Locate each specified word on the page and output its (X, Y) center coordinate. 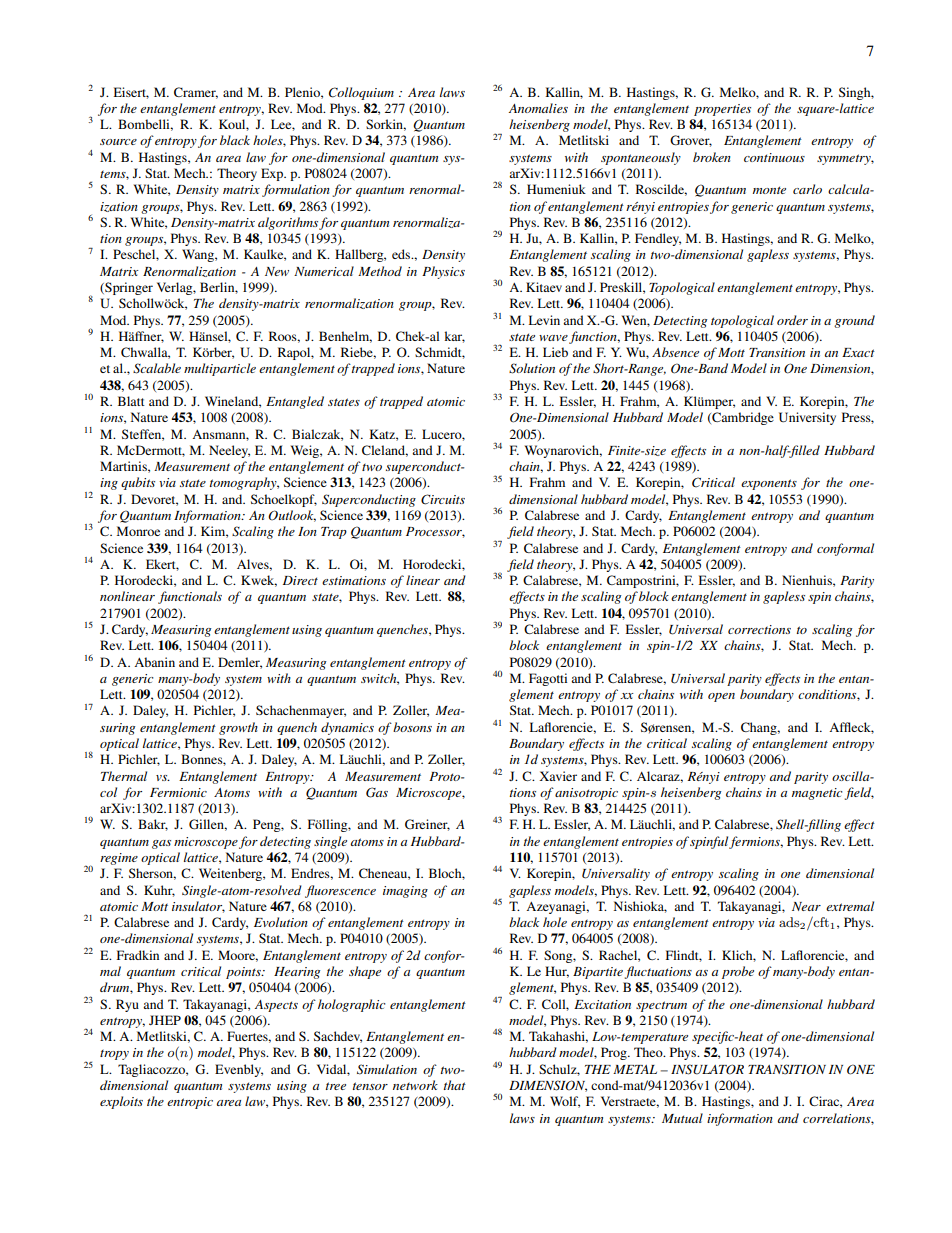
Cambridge (742, 418)
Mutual (682, 1118)
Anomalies (538, 108)
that (454, 1085)
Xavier (558, 776)
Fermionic (178, 792)
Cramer (196, 93)
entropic (190, 1103)
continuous (774, 157)
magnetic (817, 794)
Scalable (157, 368)
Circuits (443, 499)
